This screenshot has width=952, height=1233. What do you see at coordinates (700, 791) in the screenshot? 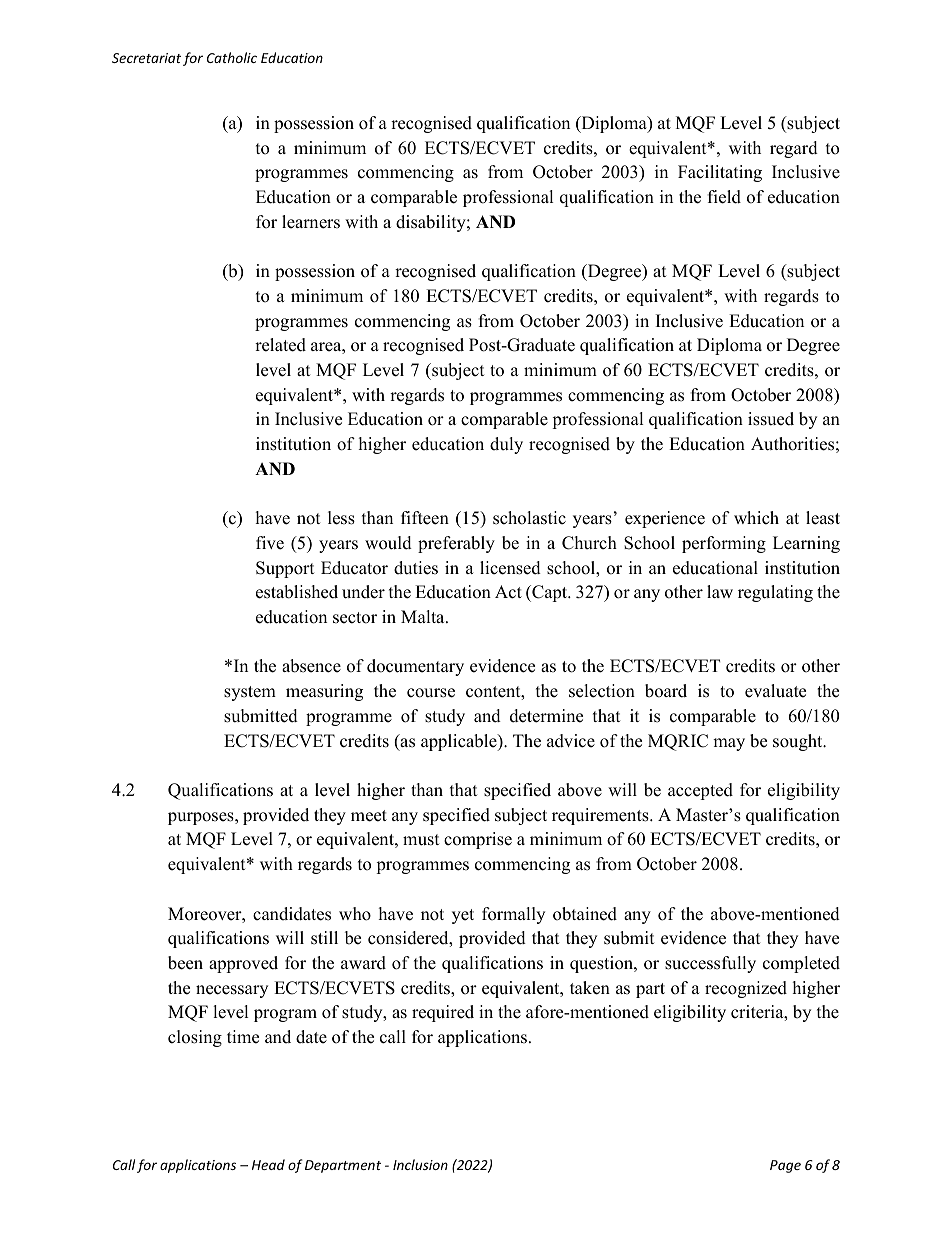
I see `accepted` at bounding box center [700, 791].
